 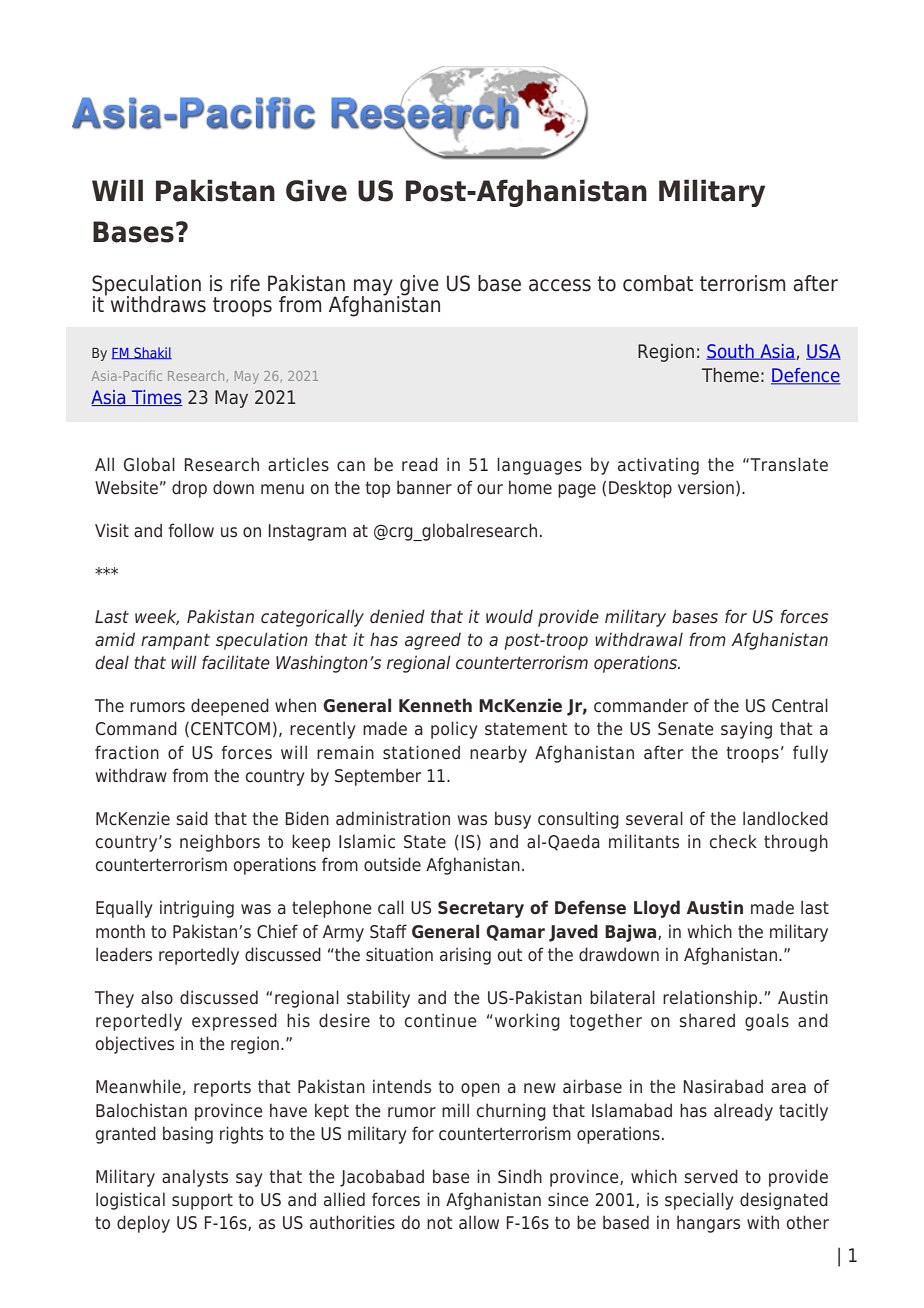 What do you see at coordinates (746, 730) in the screenshot?
I see `saying` at bounding box center [746, 730].
